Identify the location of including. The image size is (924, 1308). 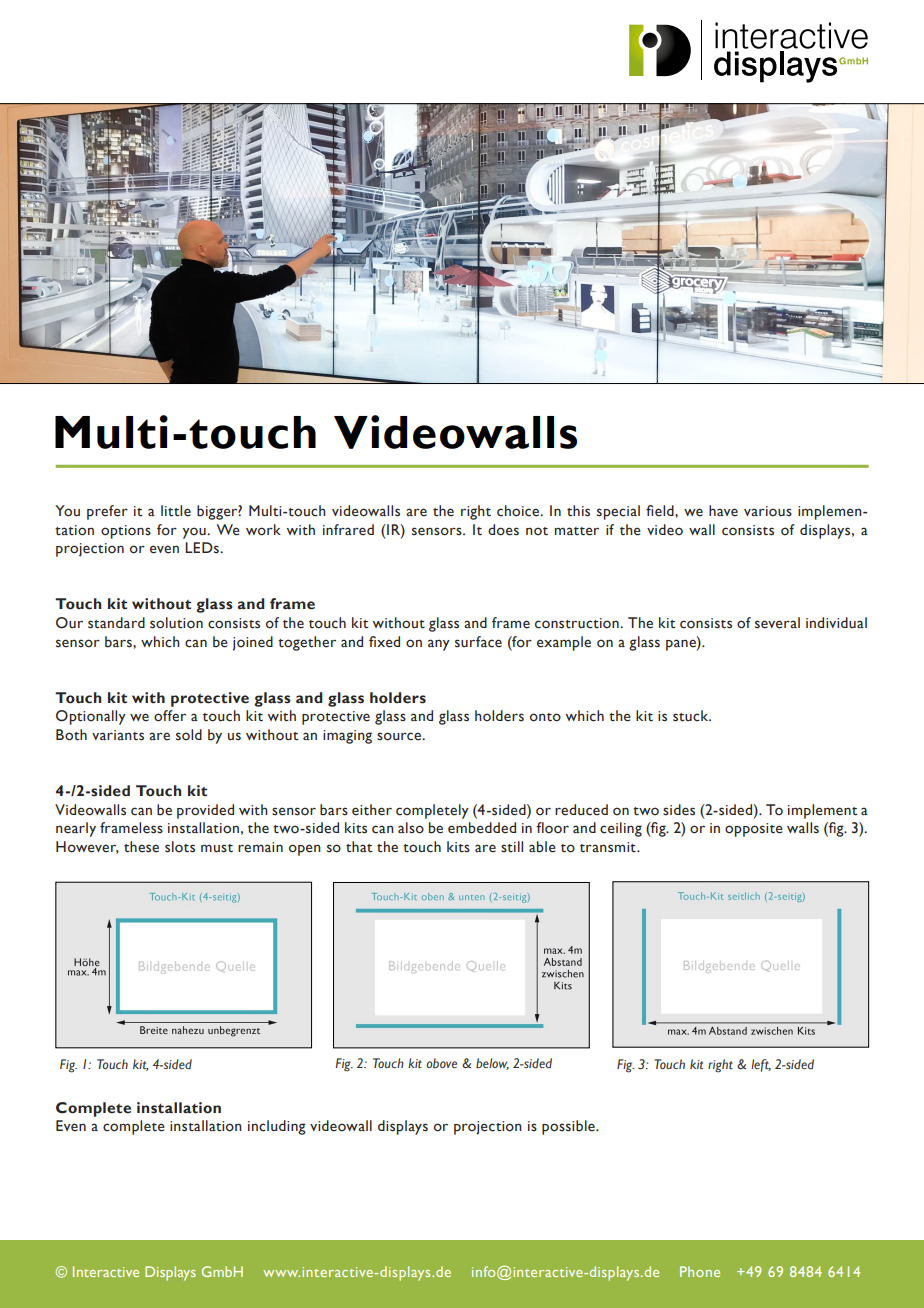
(277, 1127).
